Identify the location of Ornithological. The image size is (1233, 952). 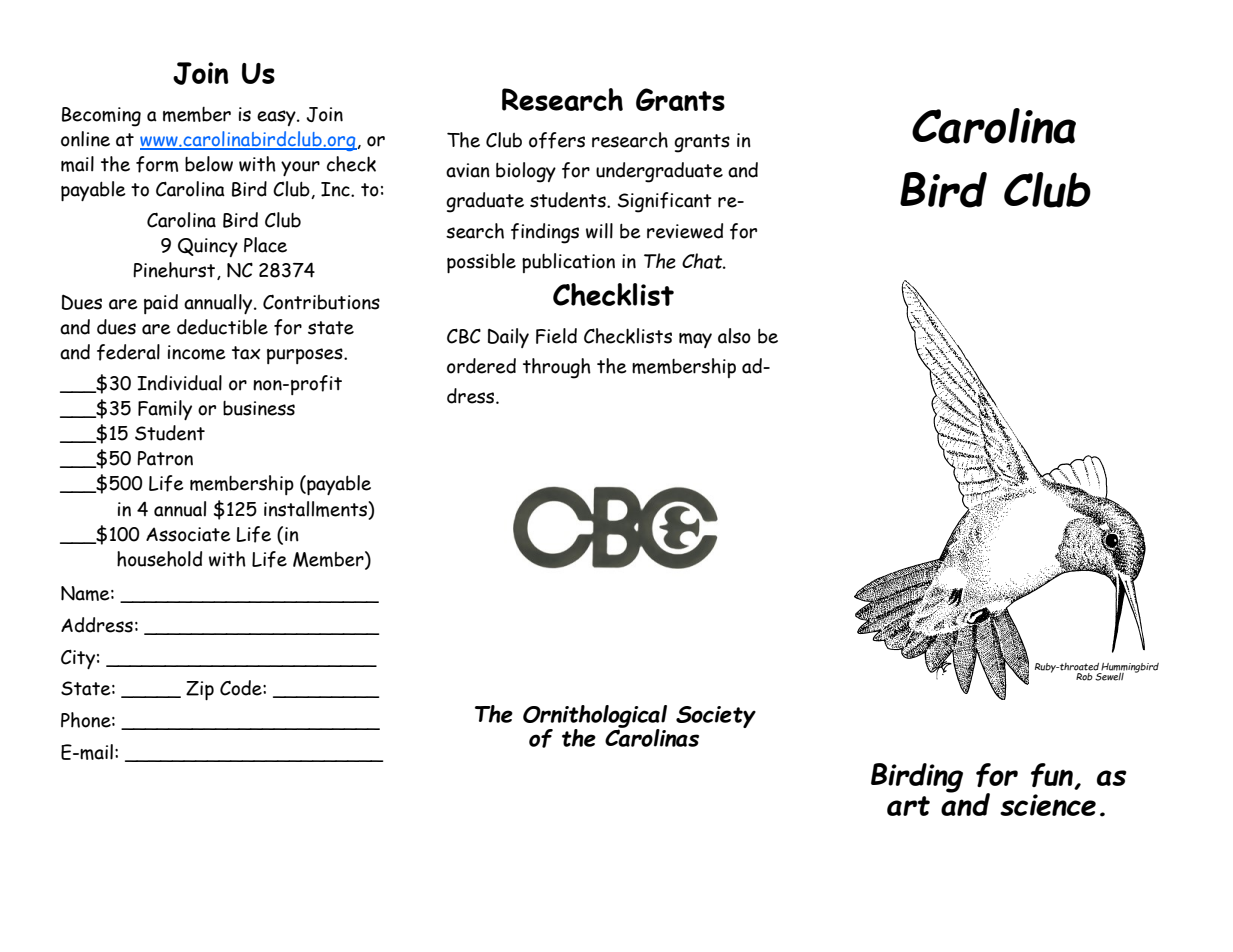
(595, 717).
